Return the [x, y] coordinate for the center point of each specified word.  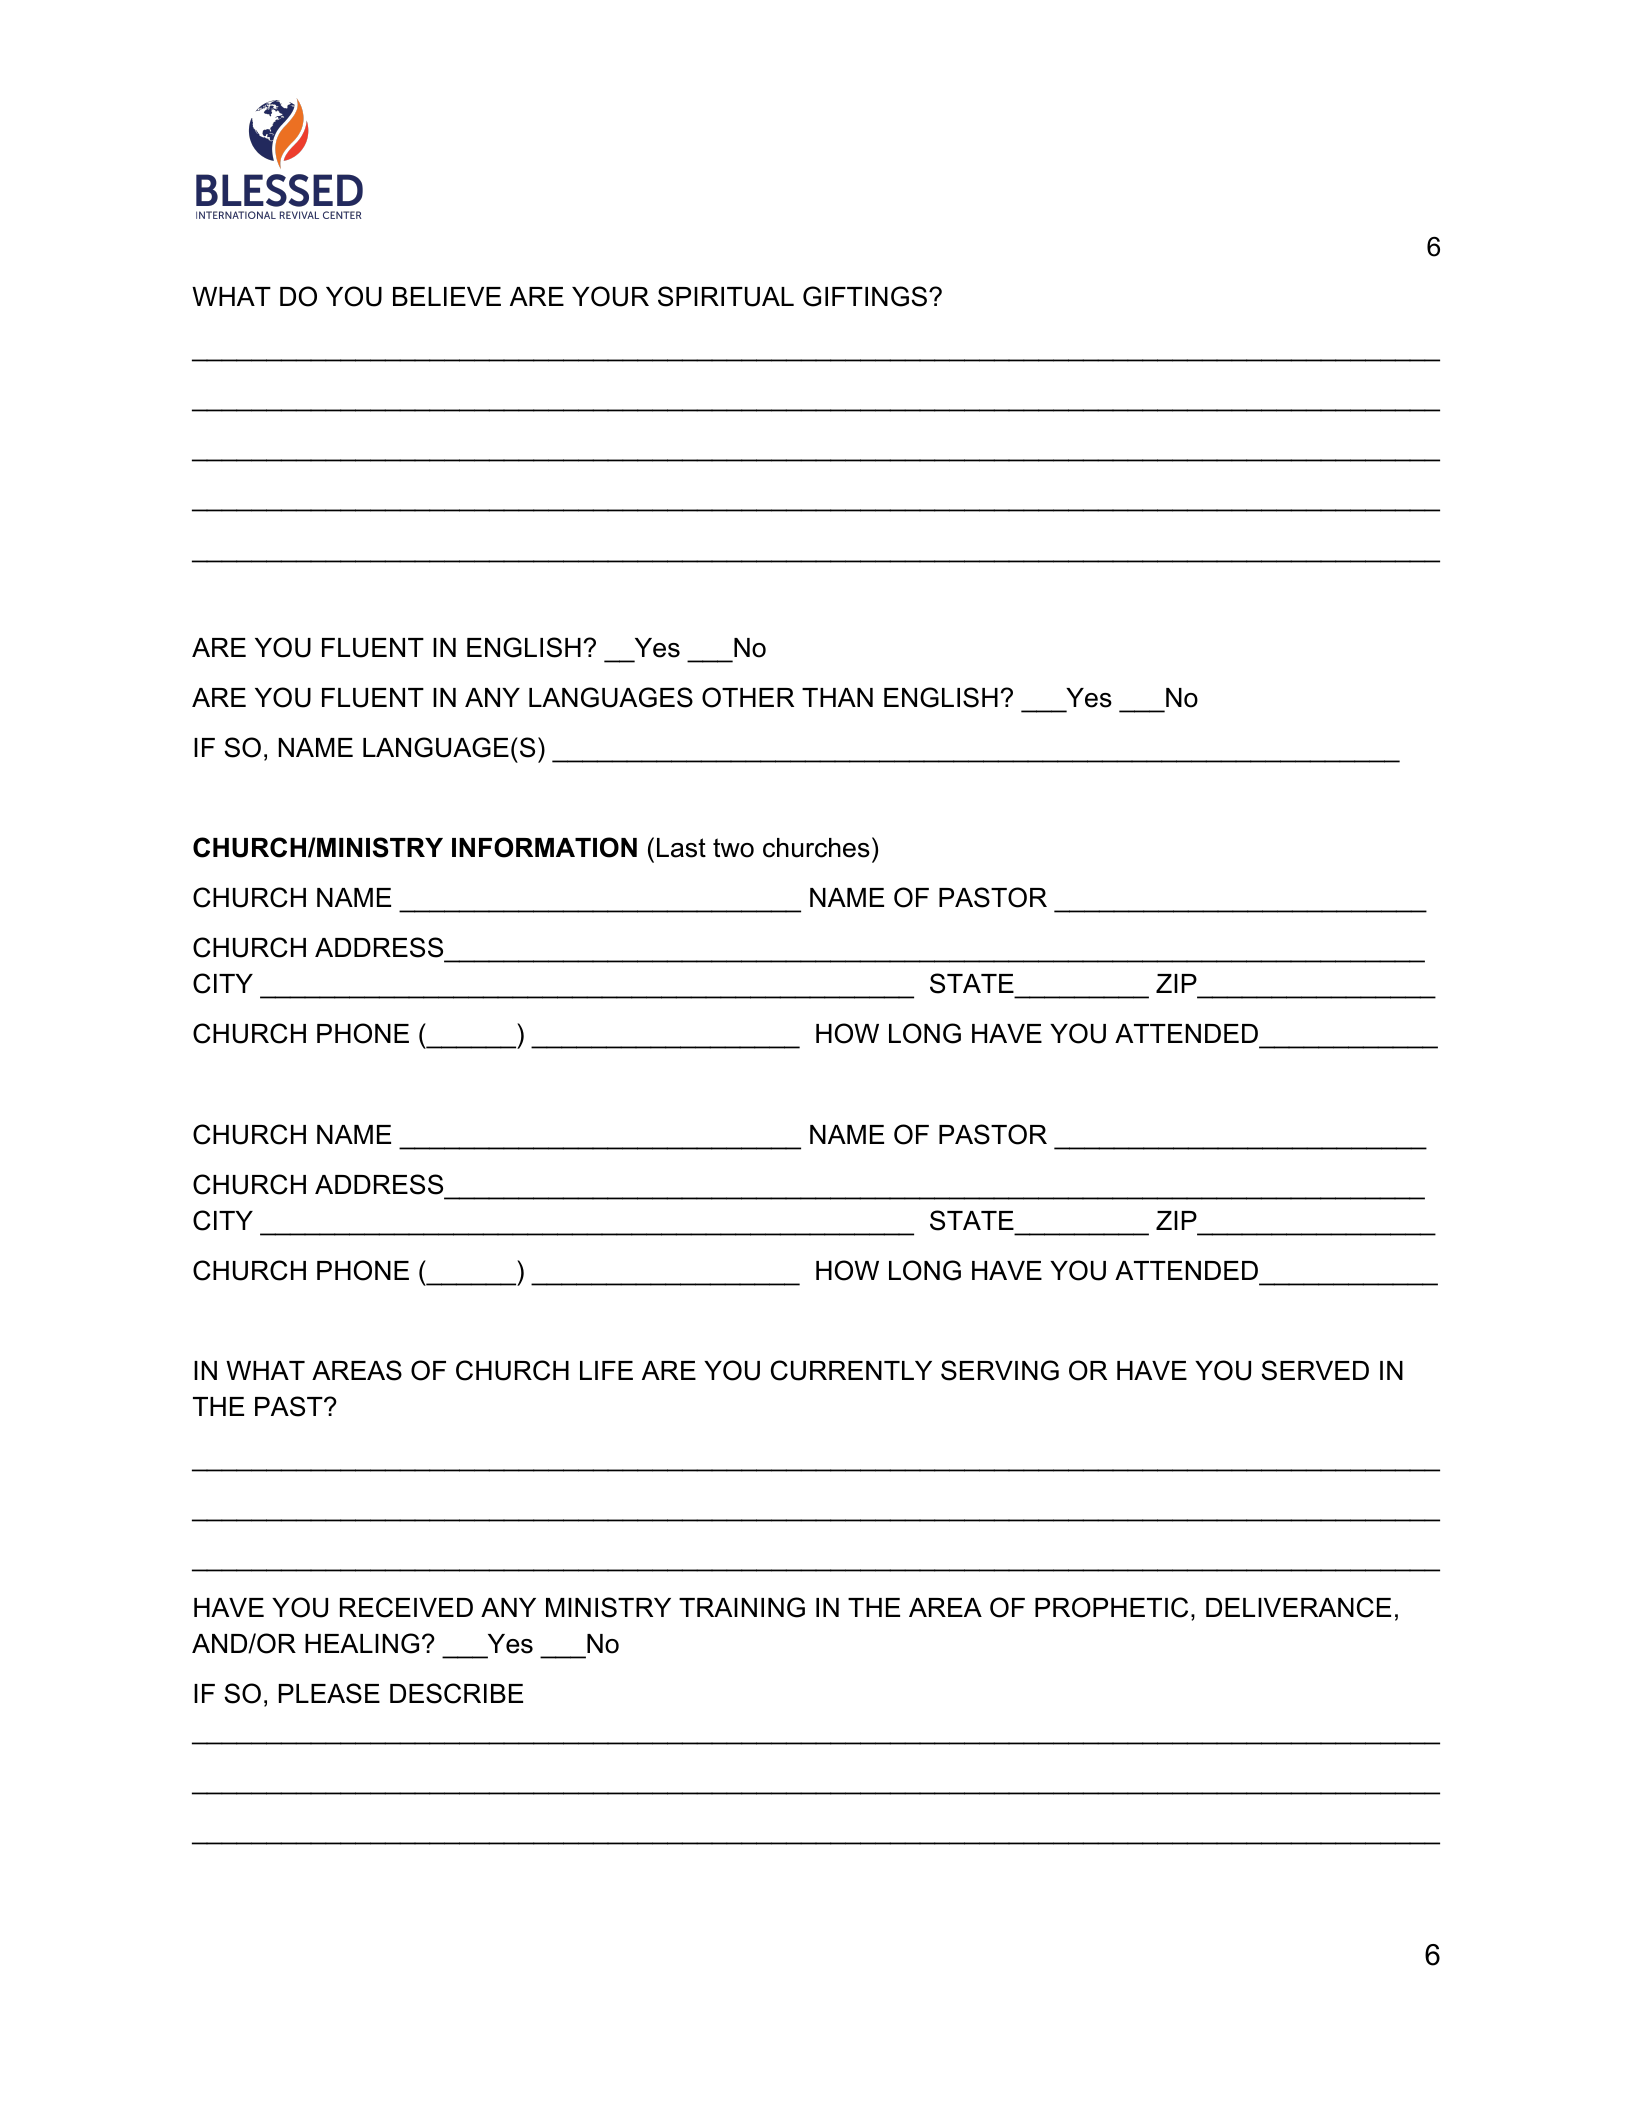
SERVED [1315, 1370]
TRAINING [742, 1607]
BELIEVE [447, 296]
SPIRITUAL [726, 296]
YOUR [610, 296]
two [733, 848]
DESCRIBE [456, 1693]
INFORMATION [544, 847]
